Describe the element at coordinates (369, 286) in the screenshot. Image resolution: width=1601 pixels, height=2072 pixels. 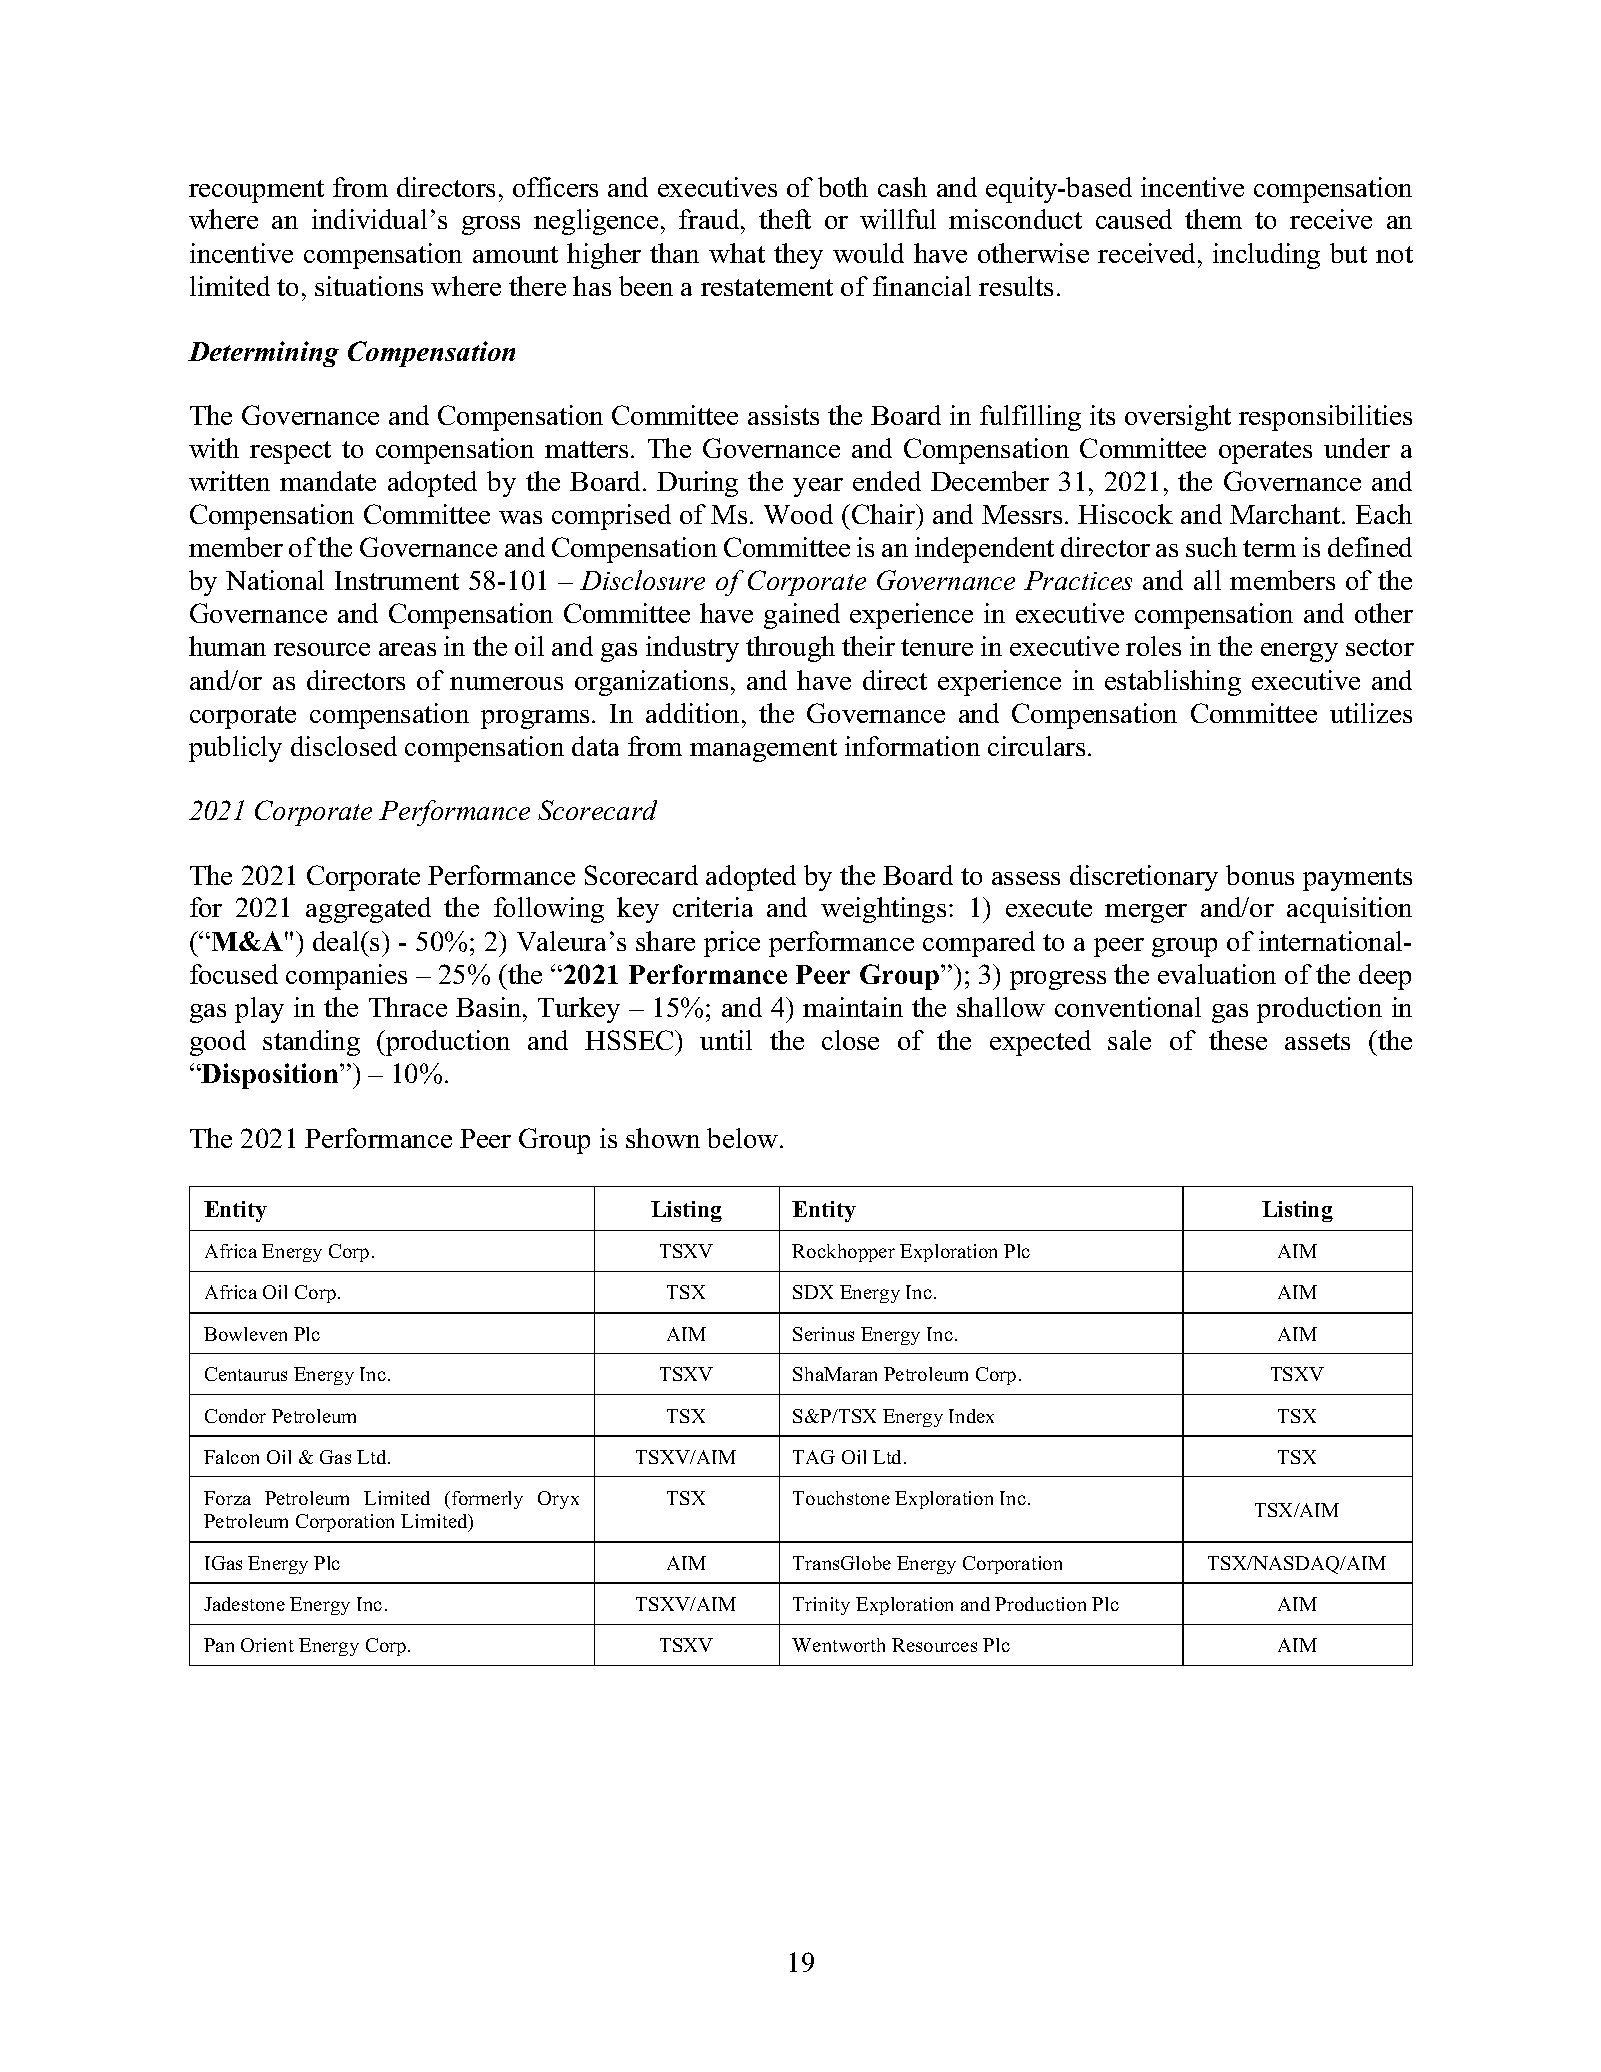
I see `situations` at that location.
